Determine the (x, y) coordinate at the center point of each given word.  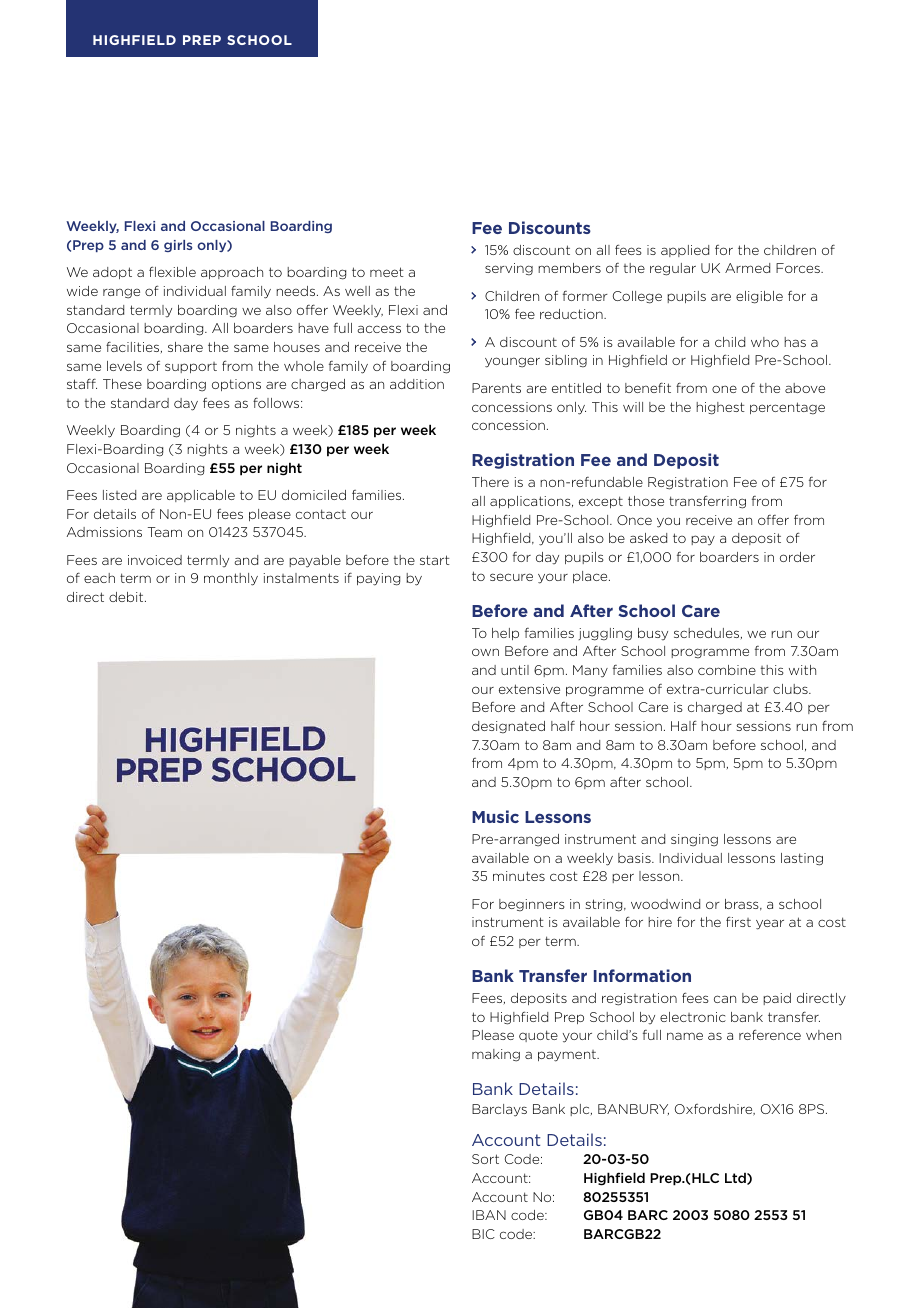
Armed (747, 268)
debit (127, 597)
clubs (791, 689)
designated (508, 727)
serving (509, 269)
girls (178, 246)
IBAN (489, 1215)
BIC (483, 1234)
